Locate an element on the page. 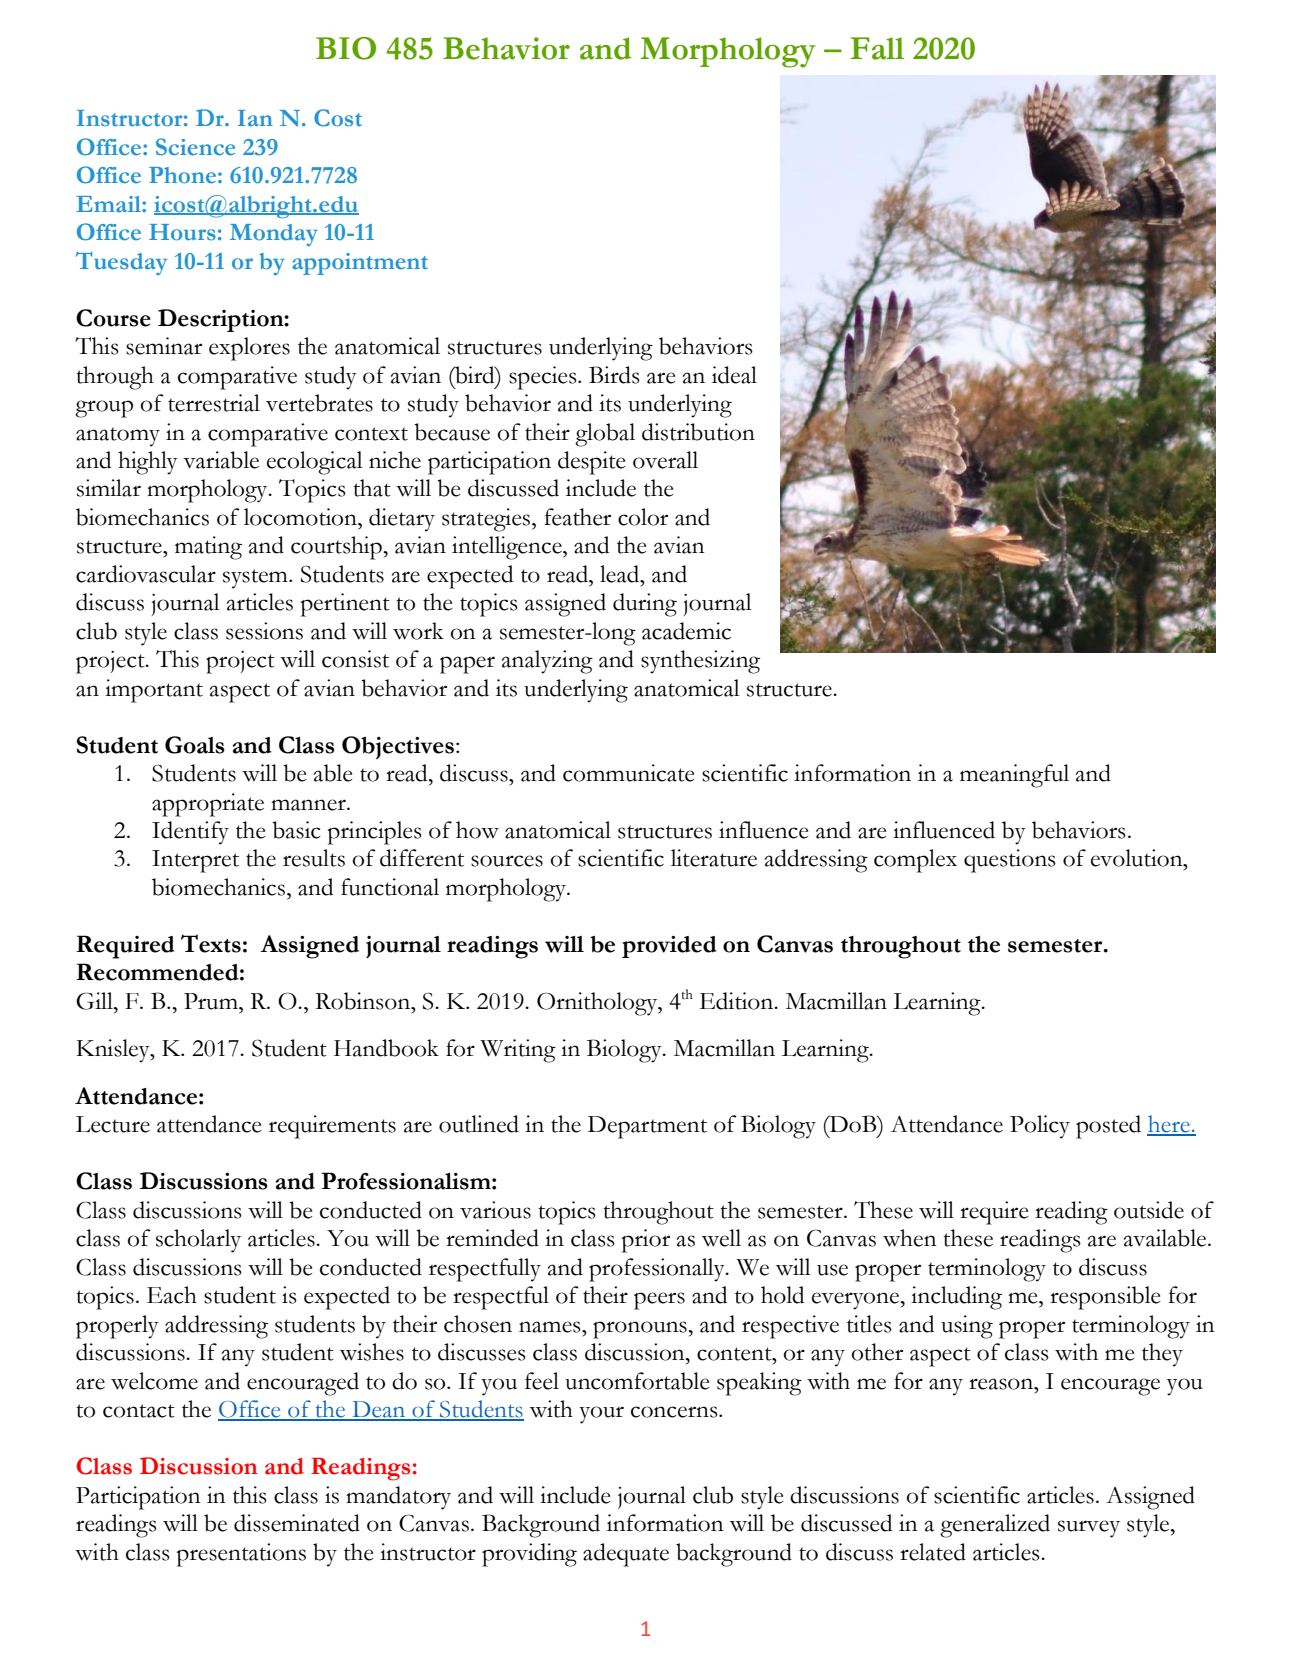  meaningful is located at coordinates (1014, 776).
